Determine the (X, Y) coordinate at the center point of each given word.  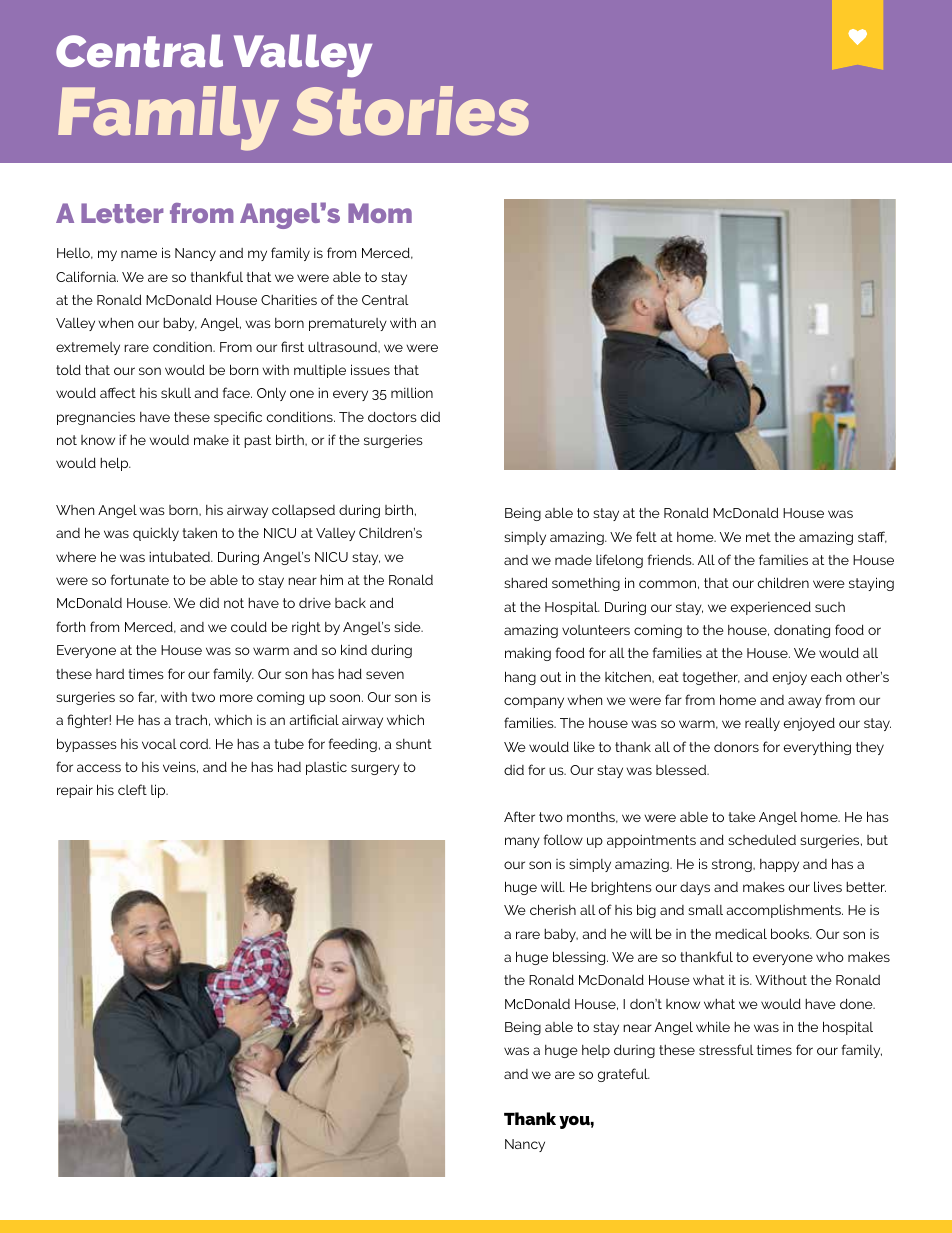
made (573, 560)
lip (159, 791)
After (519, 816)
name (139, 254)
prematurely (348, 324)
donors (736, 747)
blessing (580, 958)
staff (872, 537)
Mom (380, 213)
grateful (624, 1075)
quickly (156, 534)
